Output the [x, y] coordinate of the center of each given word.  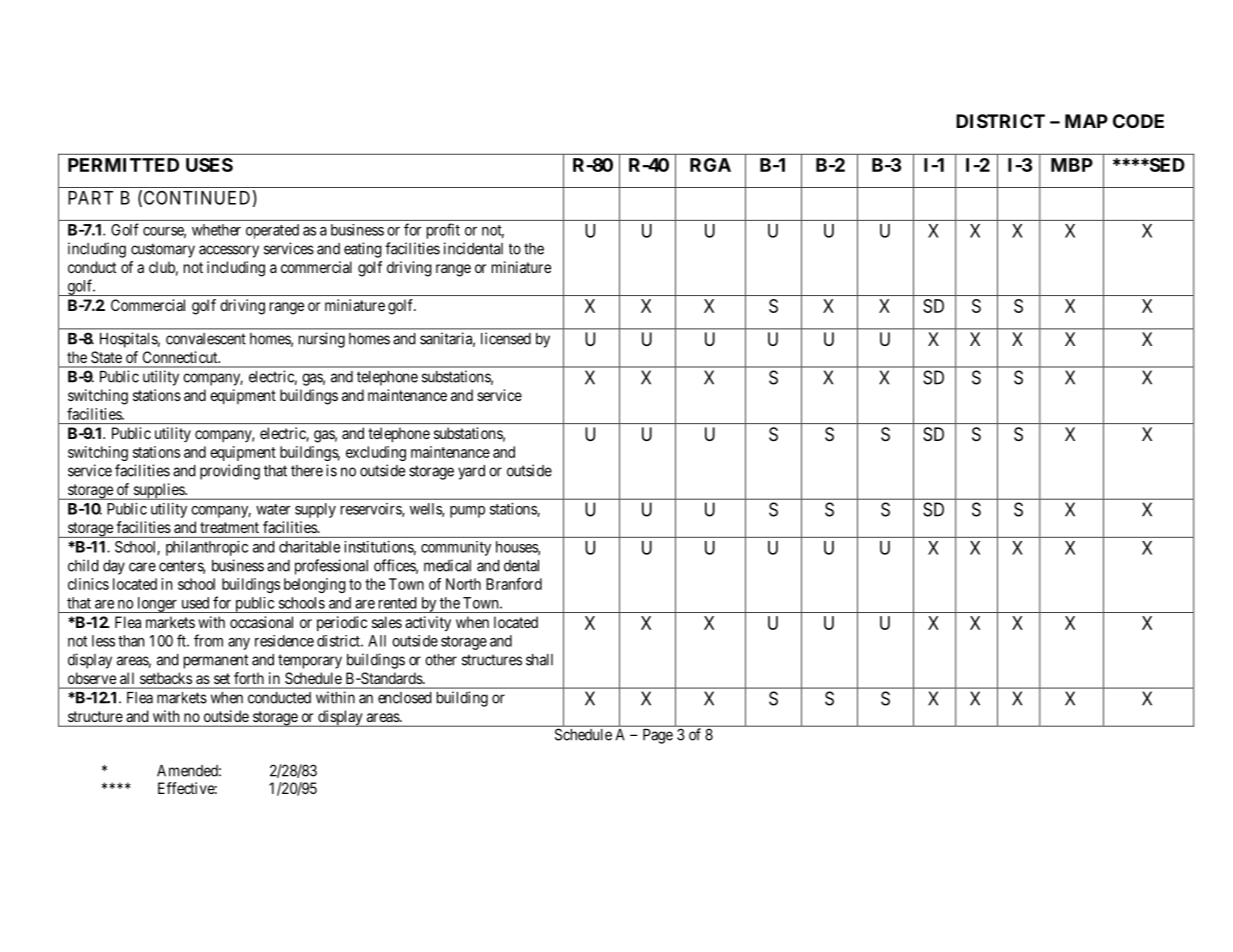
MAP [1086, 121]
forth [249, 678]
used [195, 603]
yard [471, 472]
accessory [229, 251]
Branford [514, 584]
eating [363, 250]
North [463, 584]
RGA [710, 165]
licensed [506, 338]
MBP [1072, 165]
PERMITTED [123, 165]
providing [230, 472]
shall [539, 660]
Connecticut [181, 357]
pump [467, 512]
